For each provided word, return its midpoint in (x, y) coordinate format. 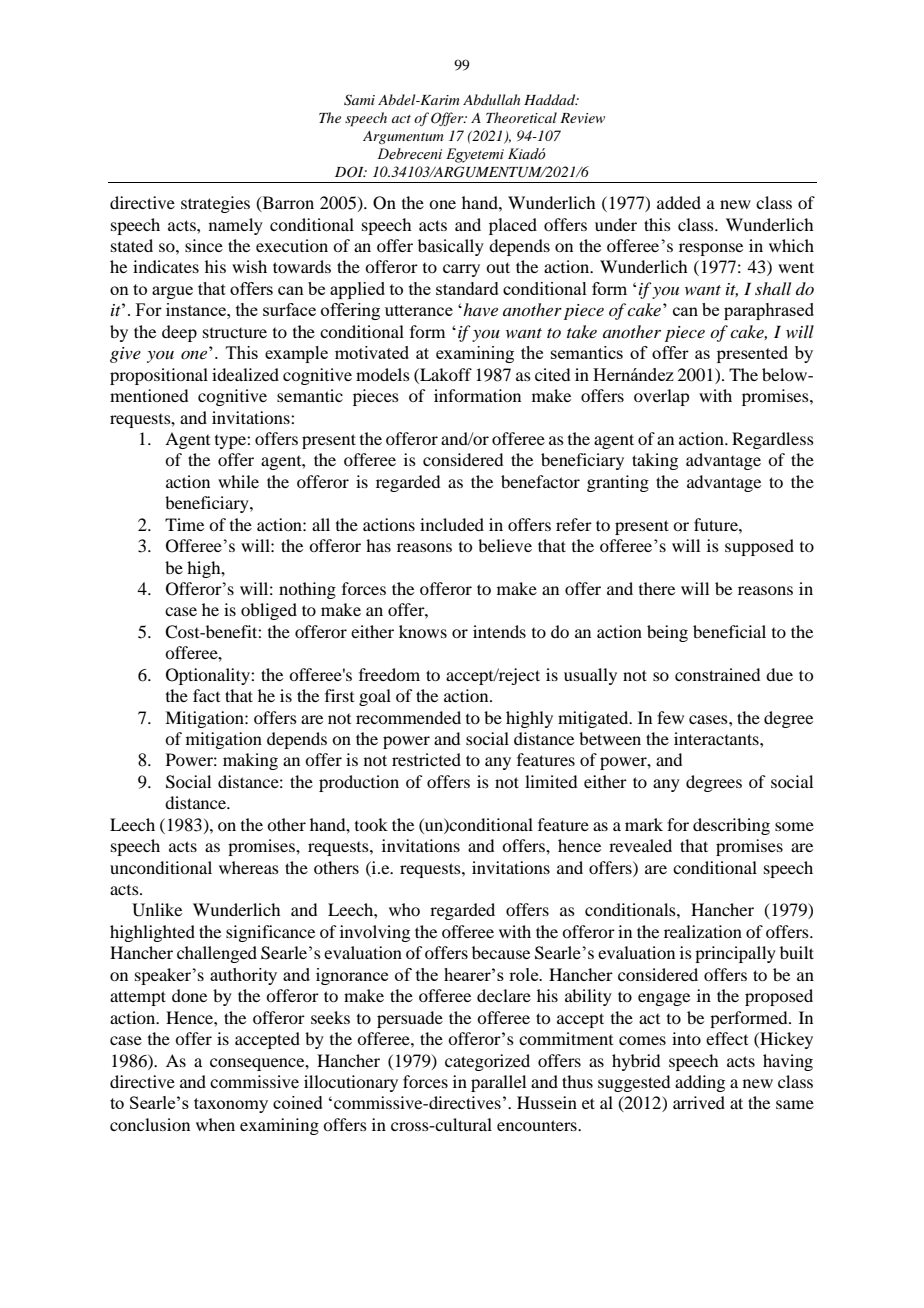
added (679, 202)
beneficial (729, 631)
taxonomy (231, 1105)
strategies (215, 204)
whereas (249, 867)
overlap (661, 397)
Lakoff (445, 374)
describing (731, 826)
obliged (269, 611)
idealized (245, 374)
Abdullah (491, 99)
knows (423, 631)
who (404, 909)
